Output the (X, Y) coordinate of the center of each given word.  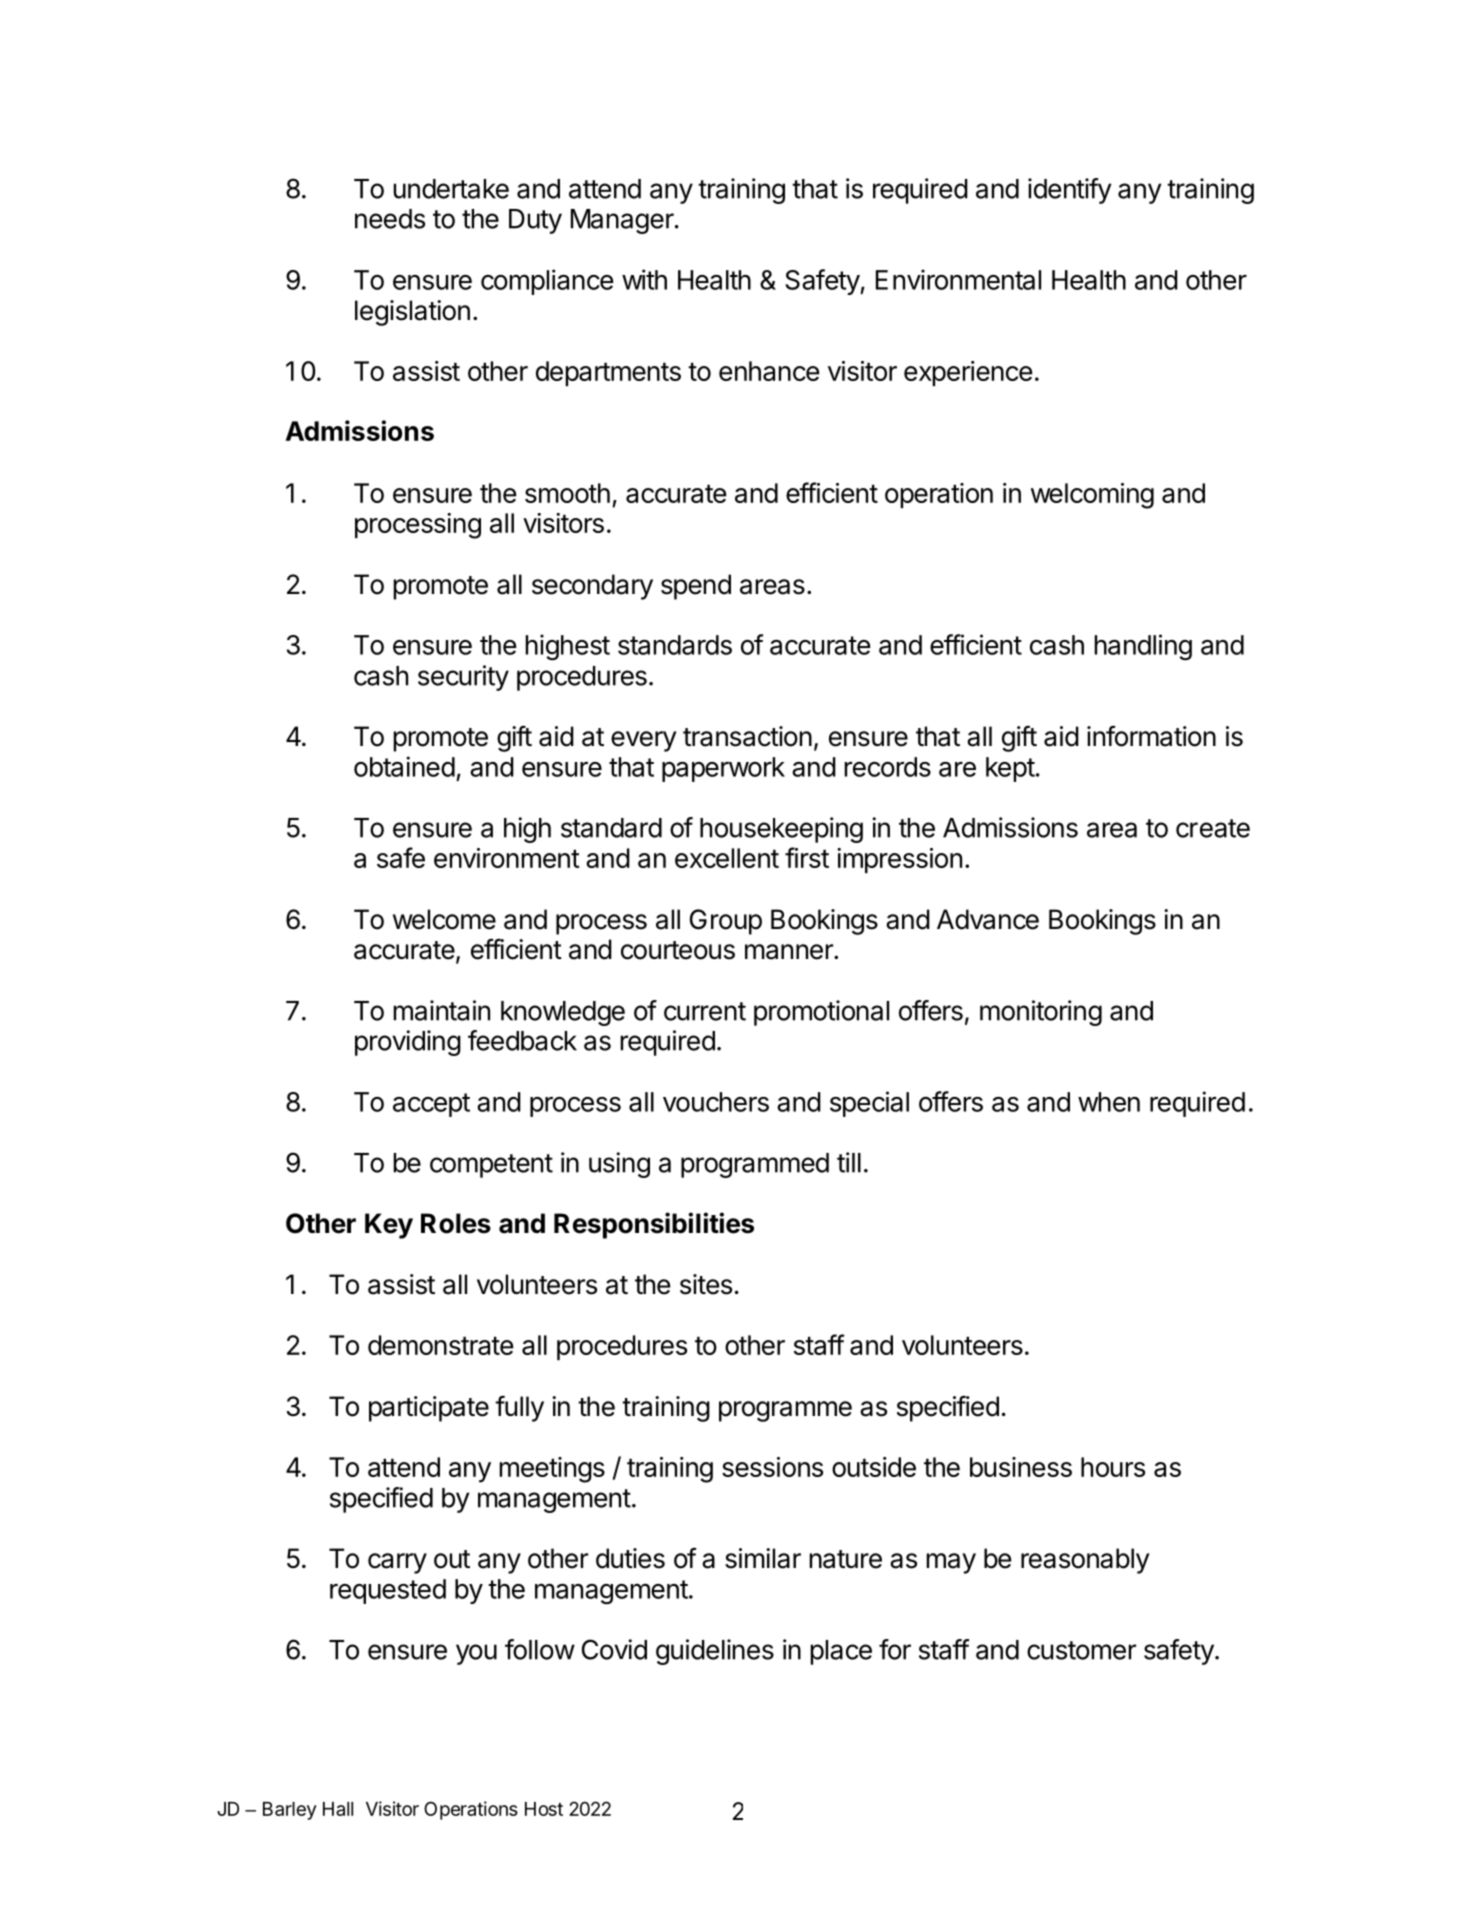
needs (390, 219)
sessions (772, 1467)
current (705, 1011)
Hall (338, 1809)
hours (1113, 1467)
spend (696, 587)
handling (1143, 647)
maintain (441, 1010)
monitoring (1041, 1013)
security (463, 678)
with (644, 279)
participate (429, 1409)
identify (1070, 191)
